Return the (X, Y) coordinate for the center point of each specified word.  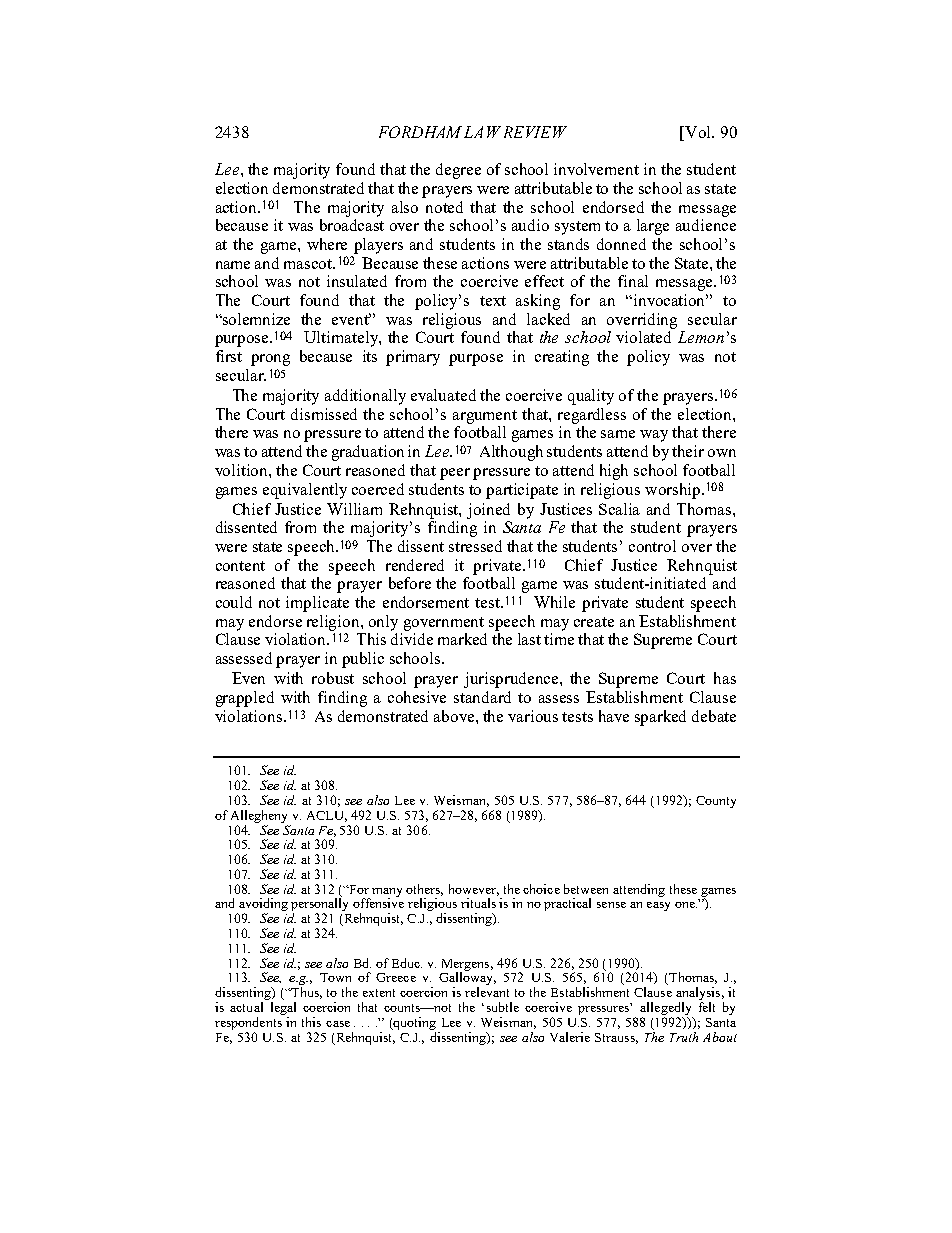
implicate (317, 604)
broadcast (352, 225)
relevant (487, 992)
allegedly (666, 1010)
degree (458, 171)
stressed (475, 546)
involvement (596, 169)
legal (283, 1010)
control (652, 546)
